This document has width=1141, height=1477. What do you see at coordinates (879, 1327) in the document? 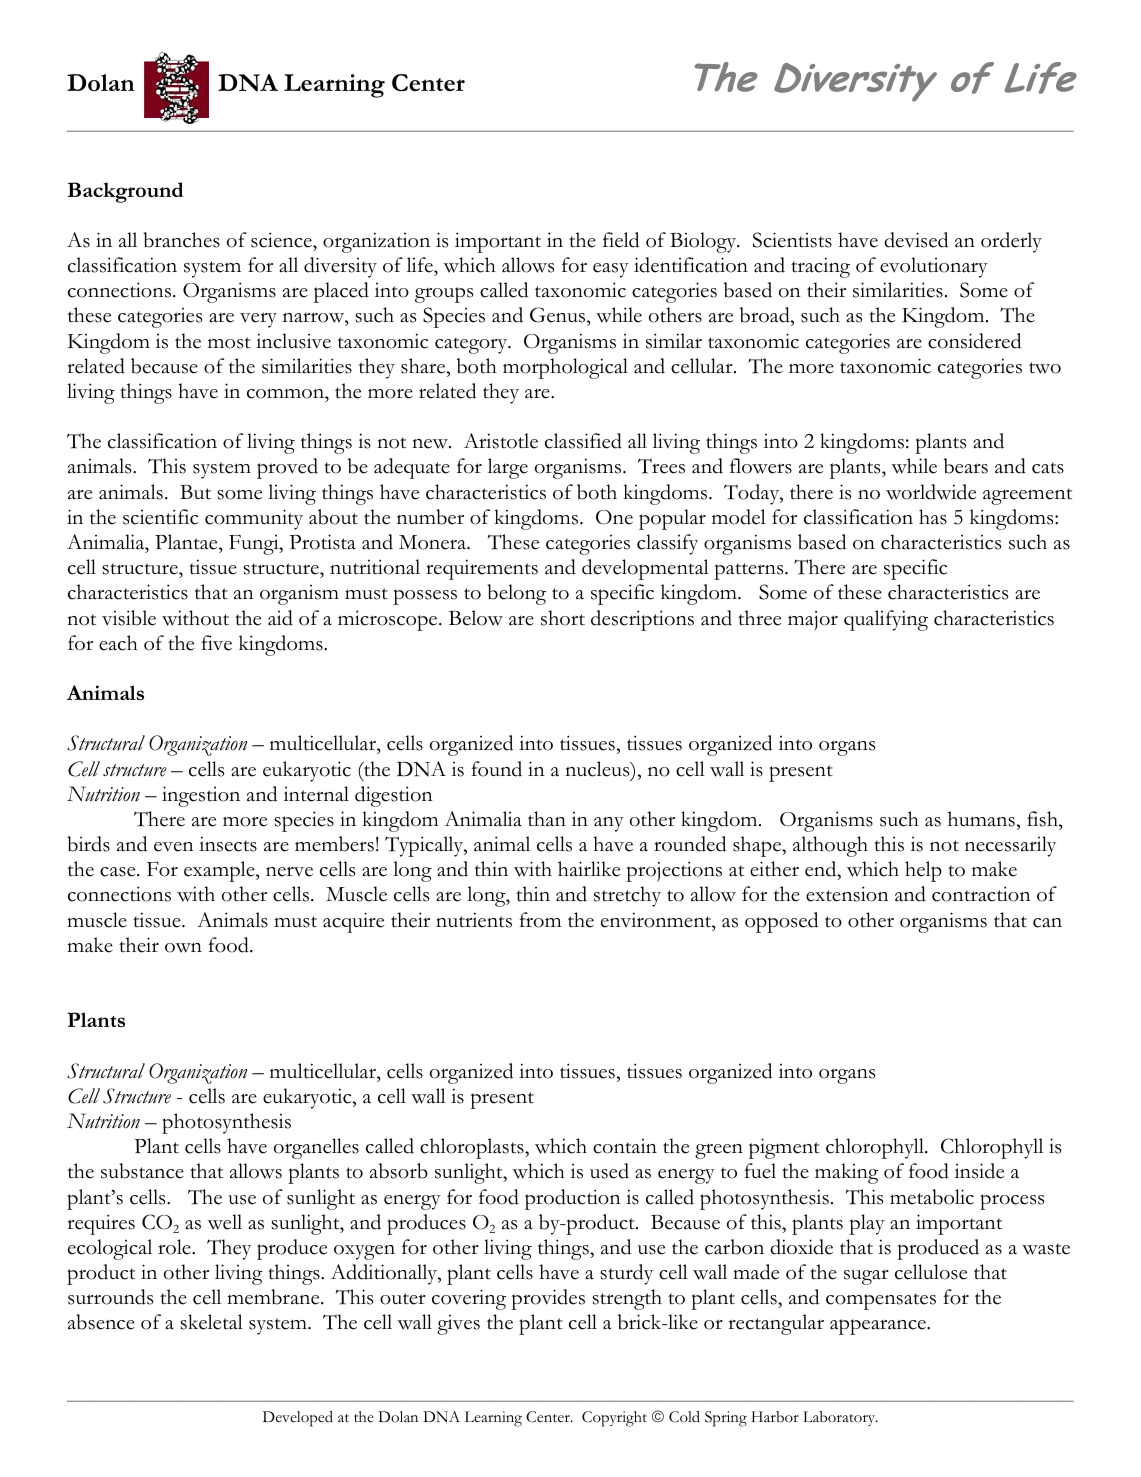
I see `appearance` at bounding box center [879, 1327].
